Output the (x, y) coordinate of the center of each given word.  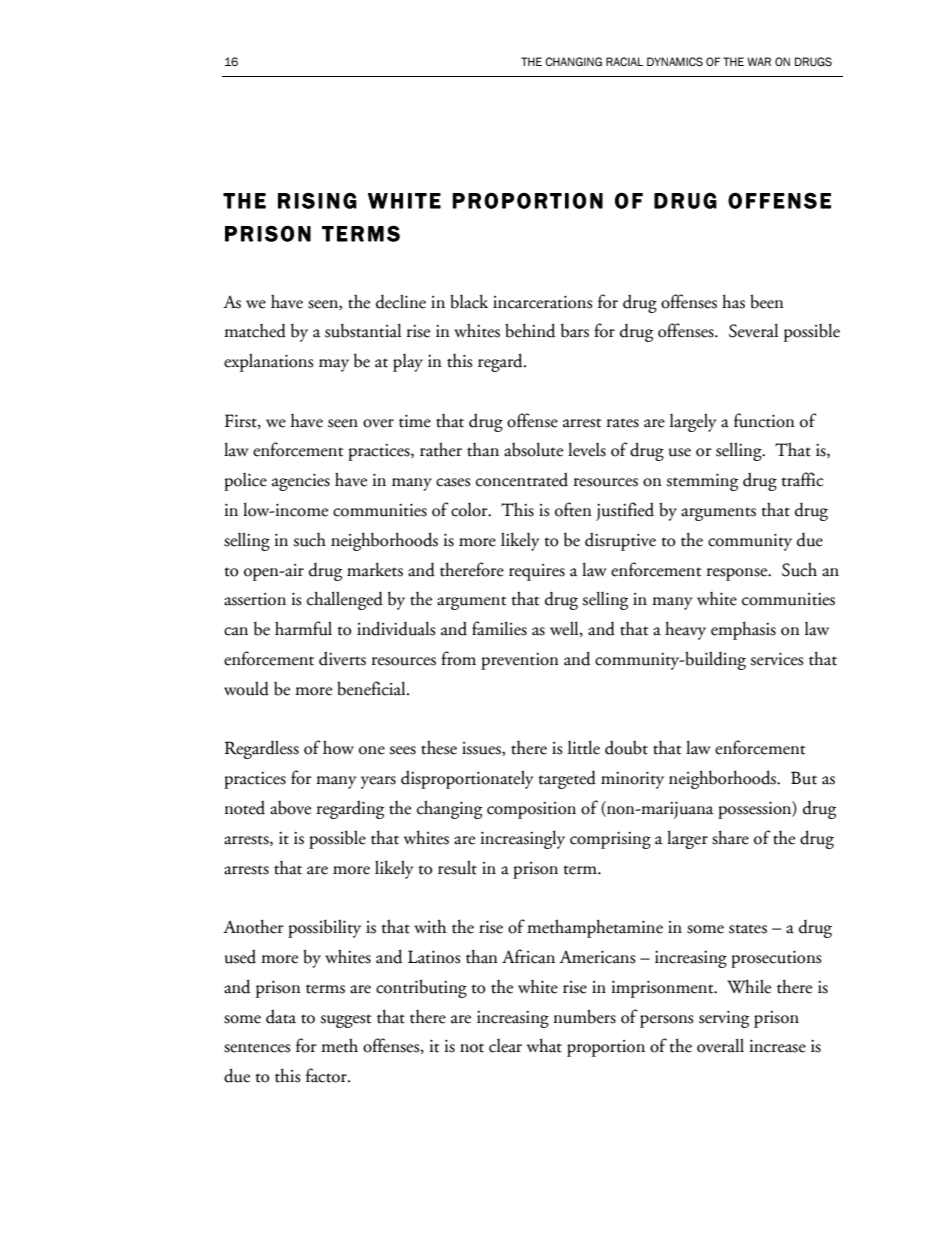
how (338, 747)
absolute (533, 449)
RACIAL (624, 61)
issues (482, 749)
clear (505, 1046)
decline (401, 301)
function (764, 420)
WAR (759, 61)
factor (327, 1075)
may (334, 365)
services (777, 659)
